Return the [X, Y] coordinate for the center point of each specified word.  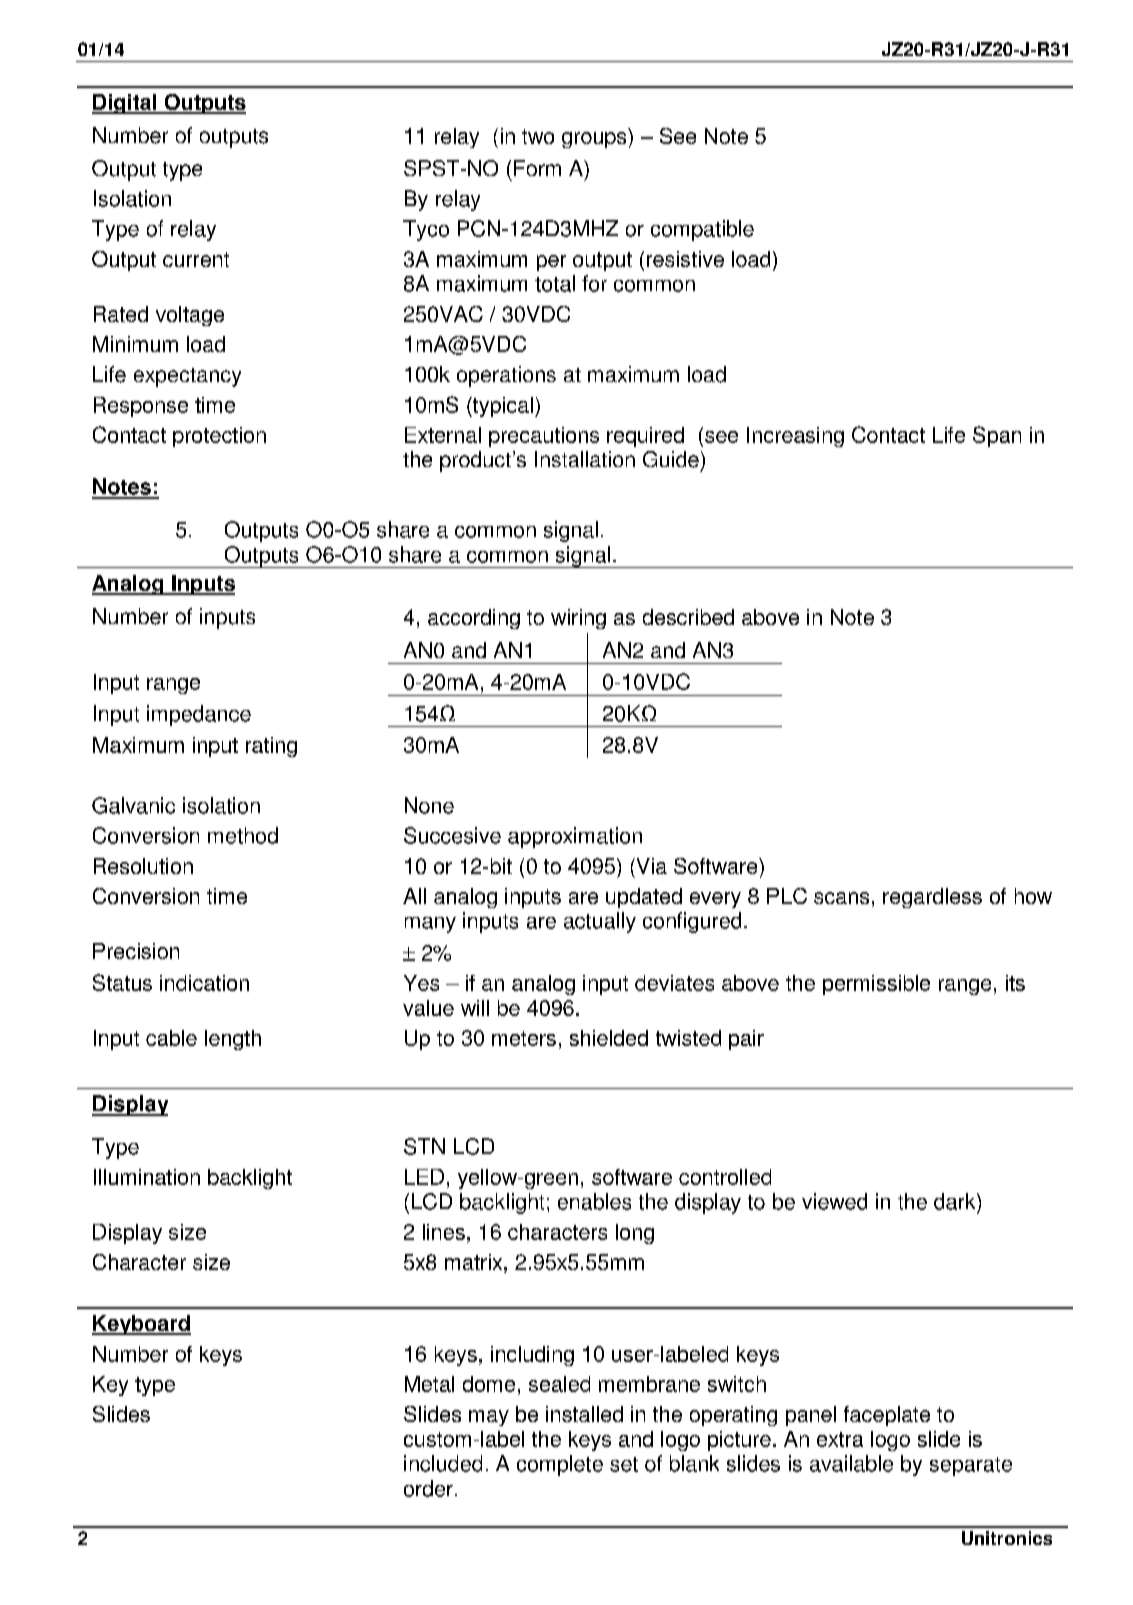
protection [219, 437]
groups [594, 140]
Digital [125, 104]
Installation [585, 459]
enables [594, 1201]
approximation [575, 837]
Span [997, 436]
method [243, 835]
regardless [932, 898]
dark [956, 1201]
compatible [702, 230]
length [233, 1040]
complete [560, 1465]
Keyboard [141, 1325]
